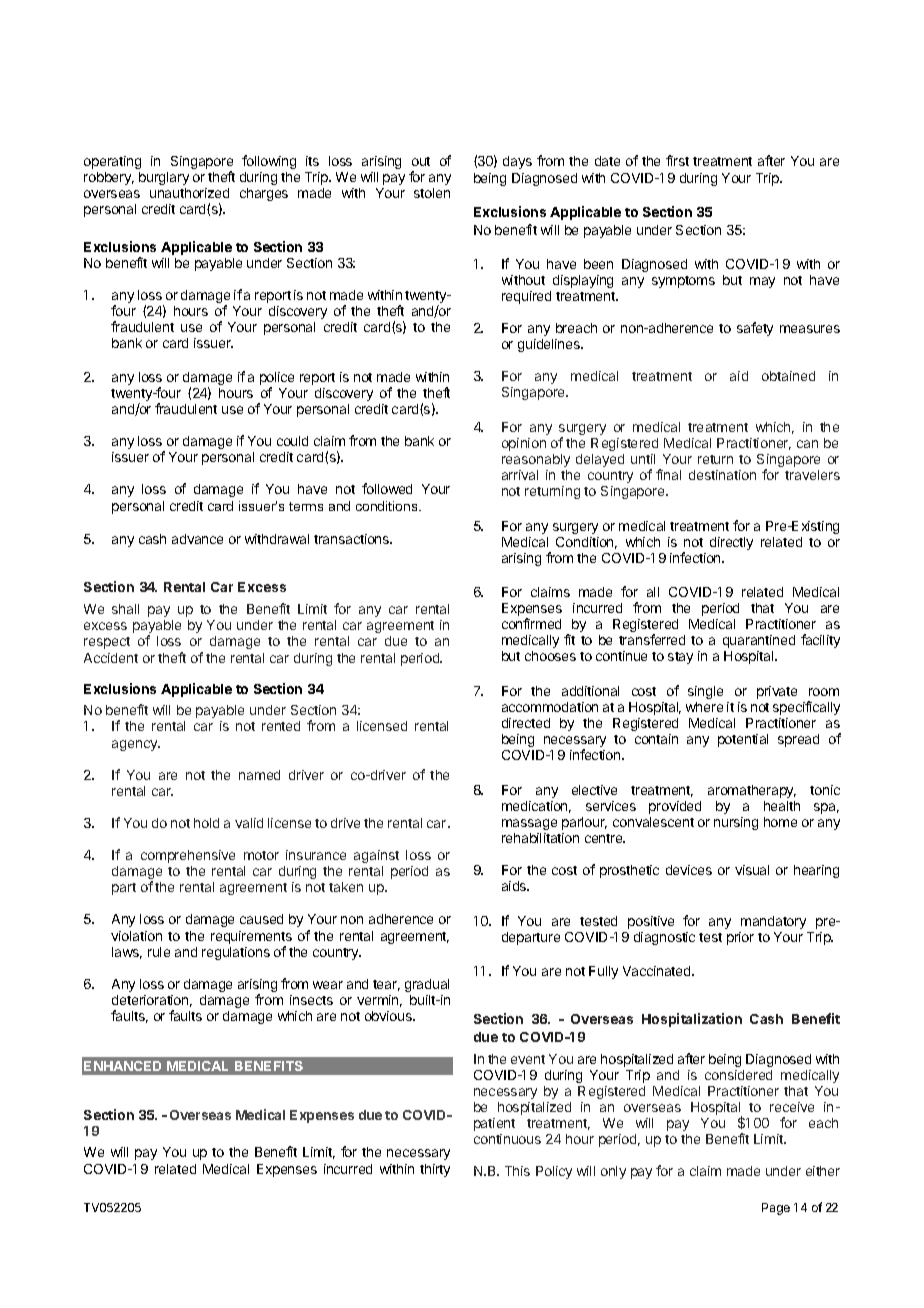  I want to click on This, so click(517, 1171).
